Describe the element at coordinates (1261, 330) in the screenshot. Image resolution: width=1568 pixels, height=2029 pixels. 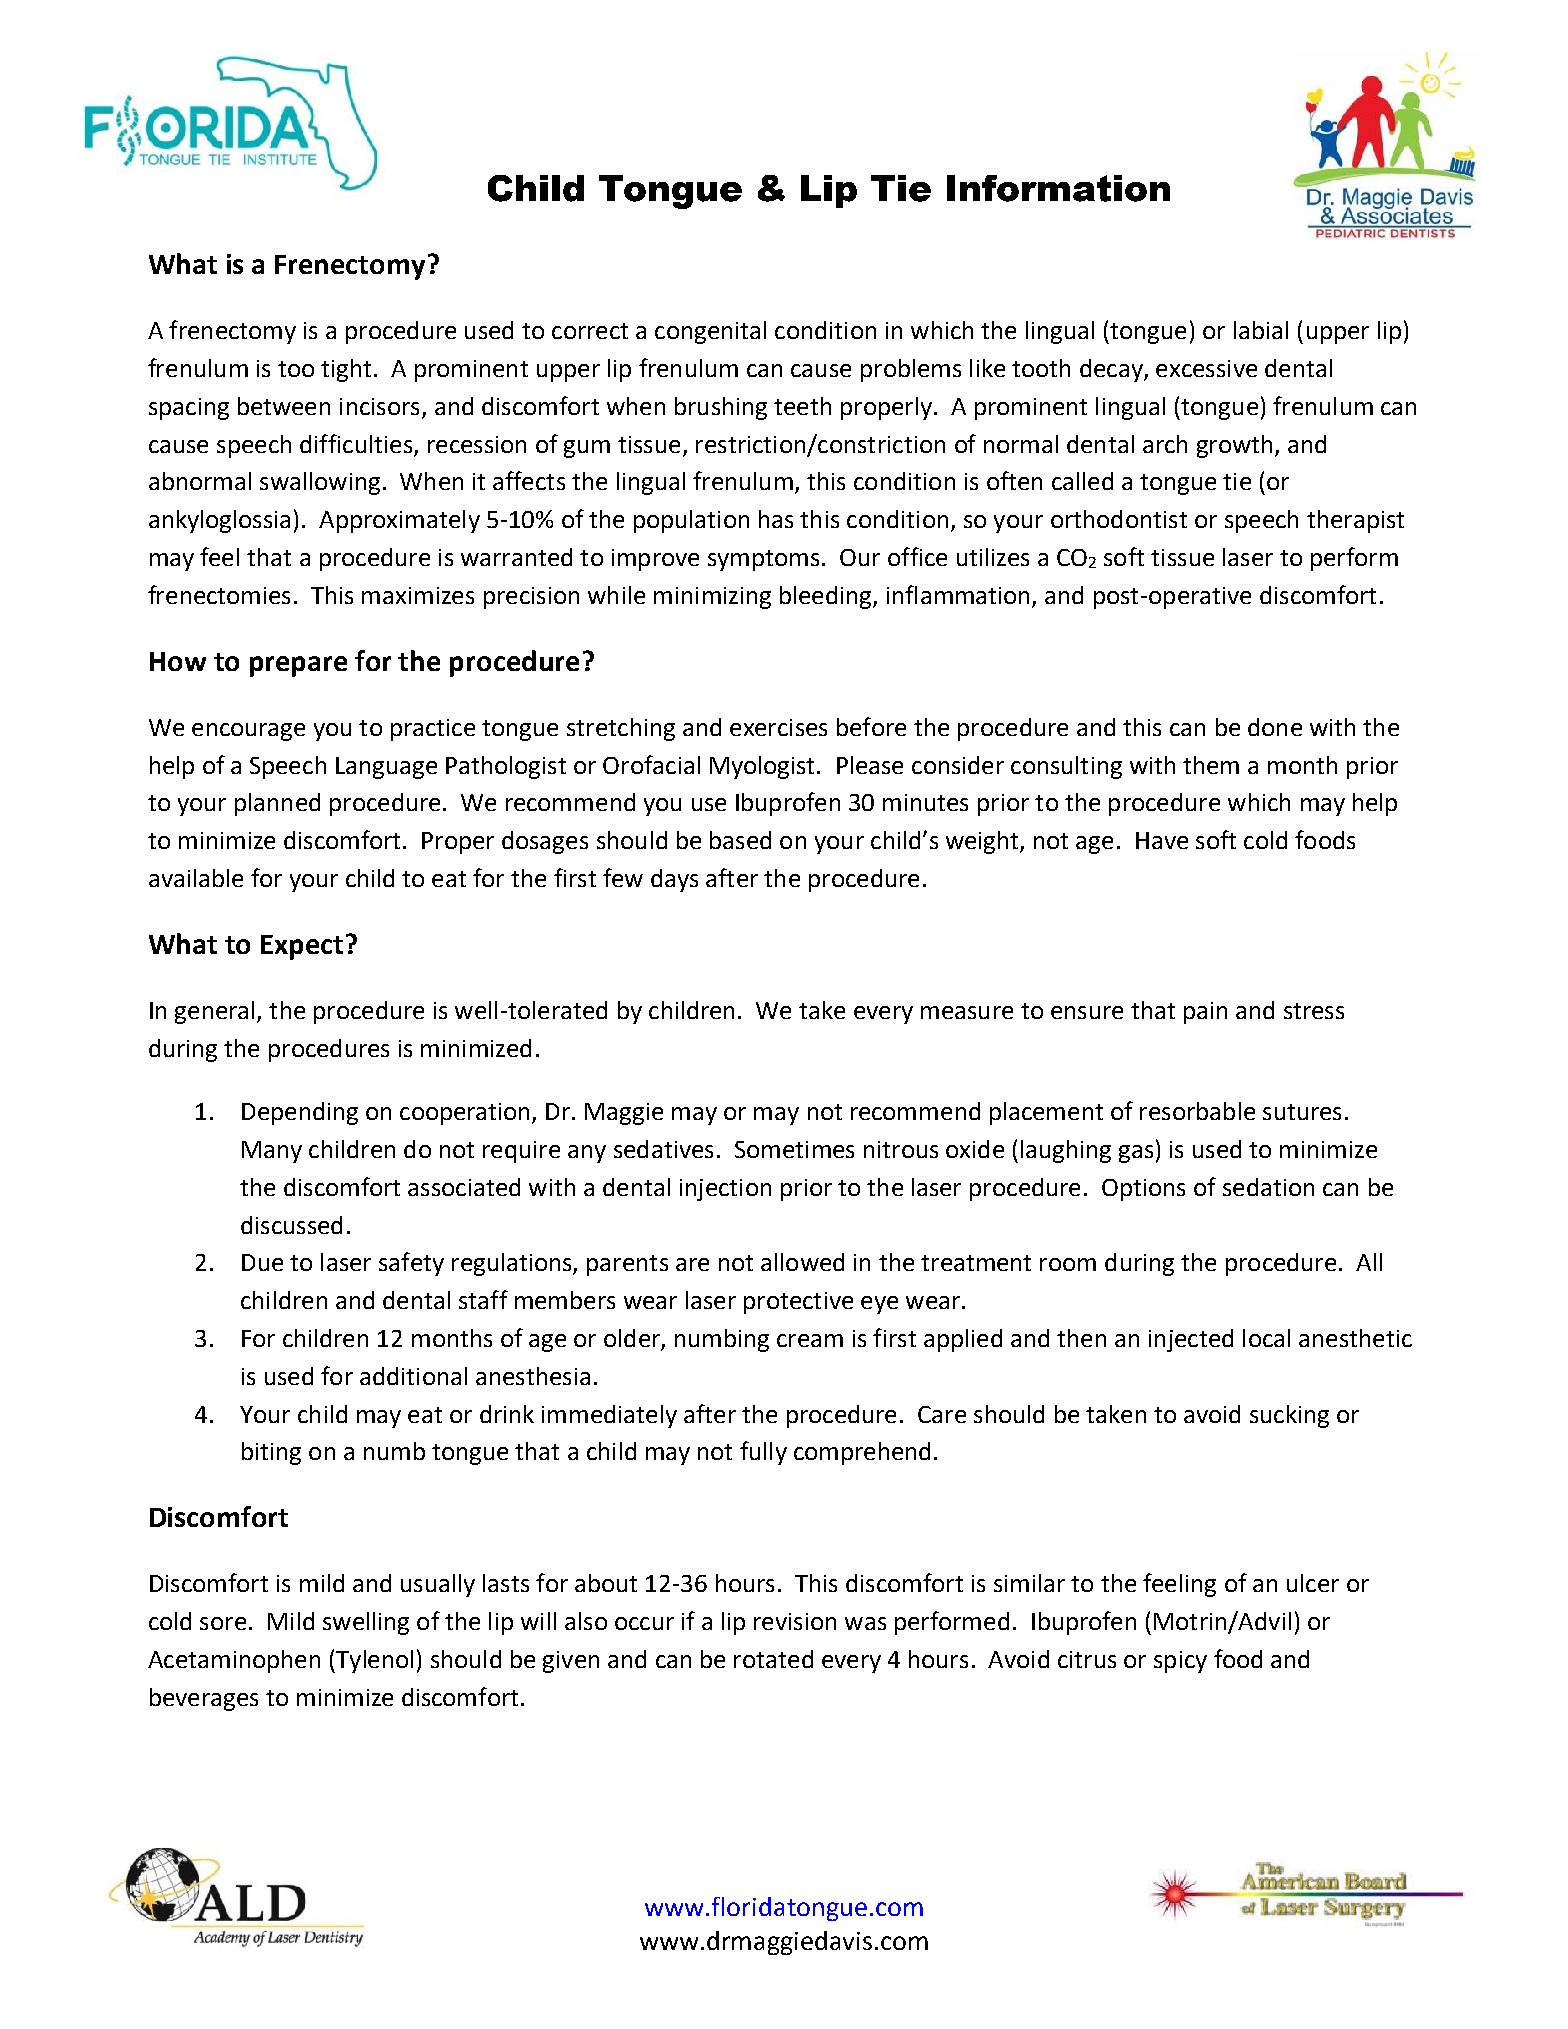
I see `labial` at that location.
